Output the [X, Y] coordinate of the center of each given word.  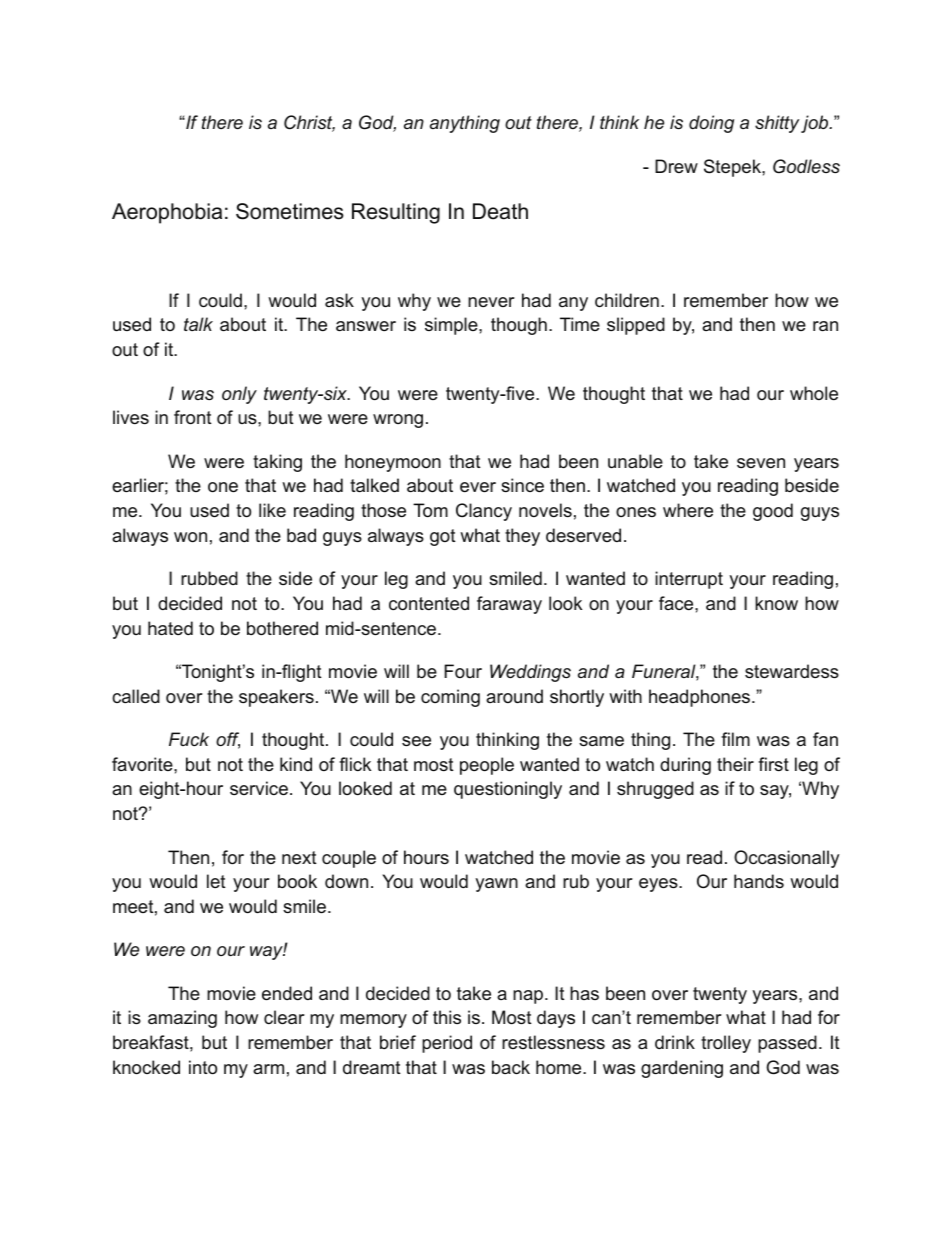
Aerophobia [167, 213]
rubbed [209, 578]
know [776, 603]
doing [711, 124]
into [203, 1067]
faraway [509, 605]
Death [500, 211]
